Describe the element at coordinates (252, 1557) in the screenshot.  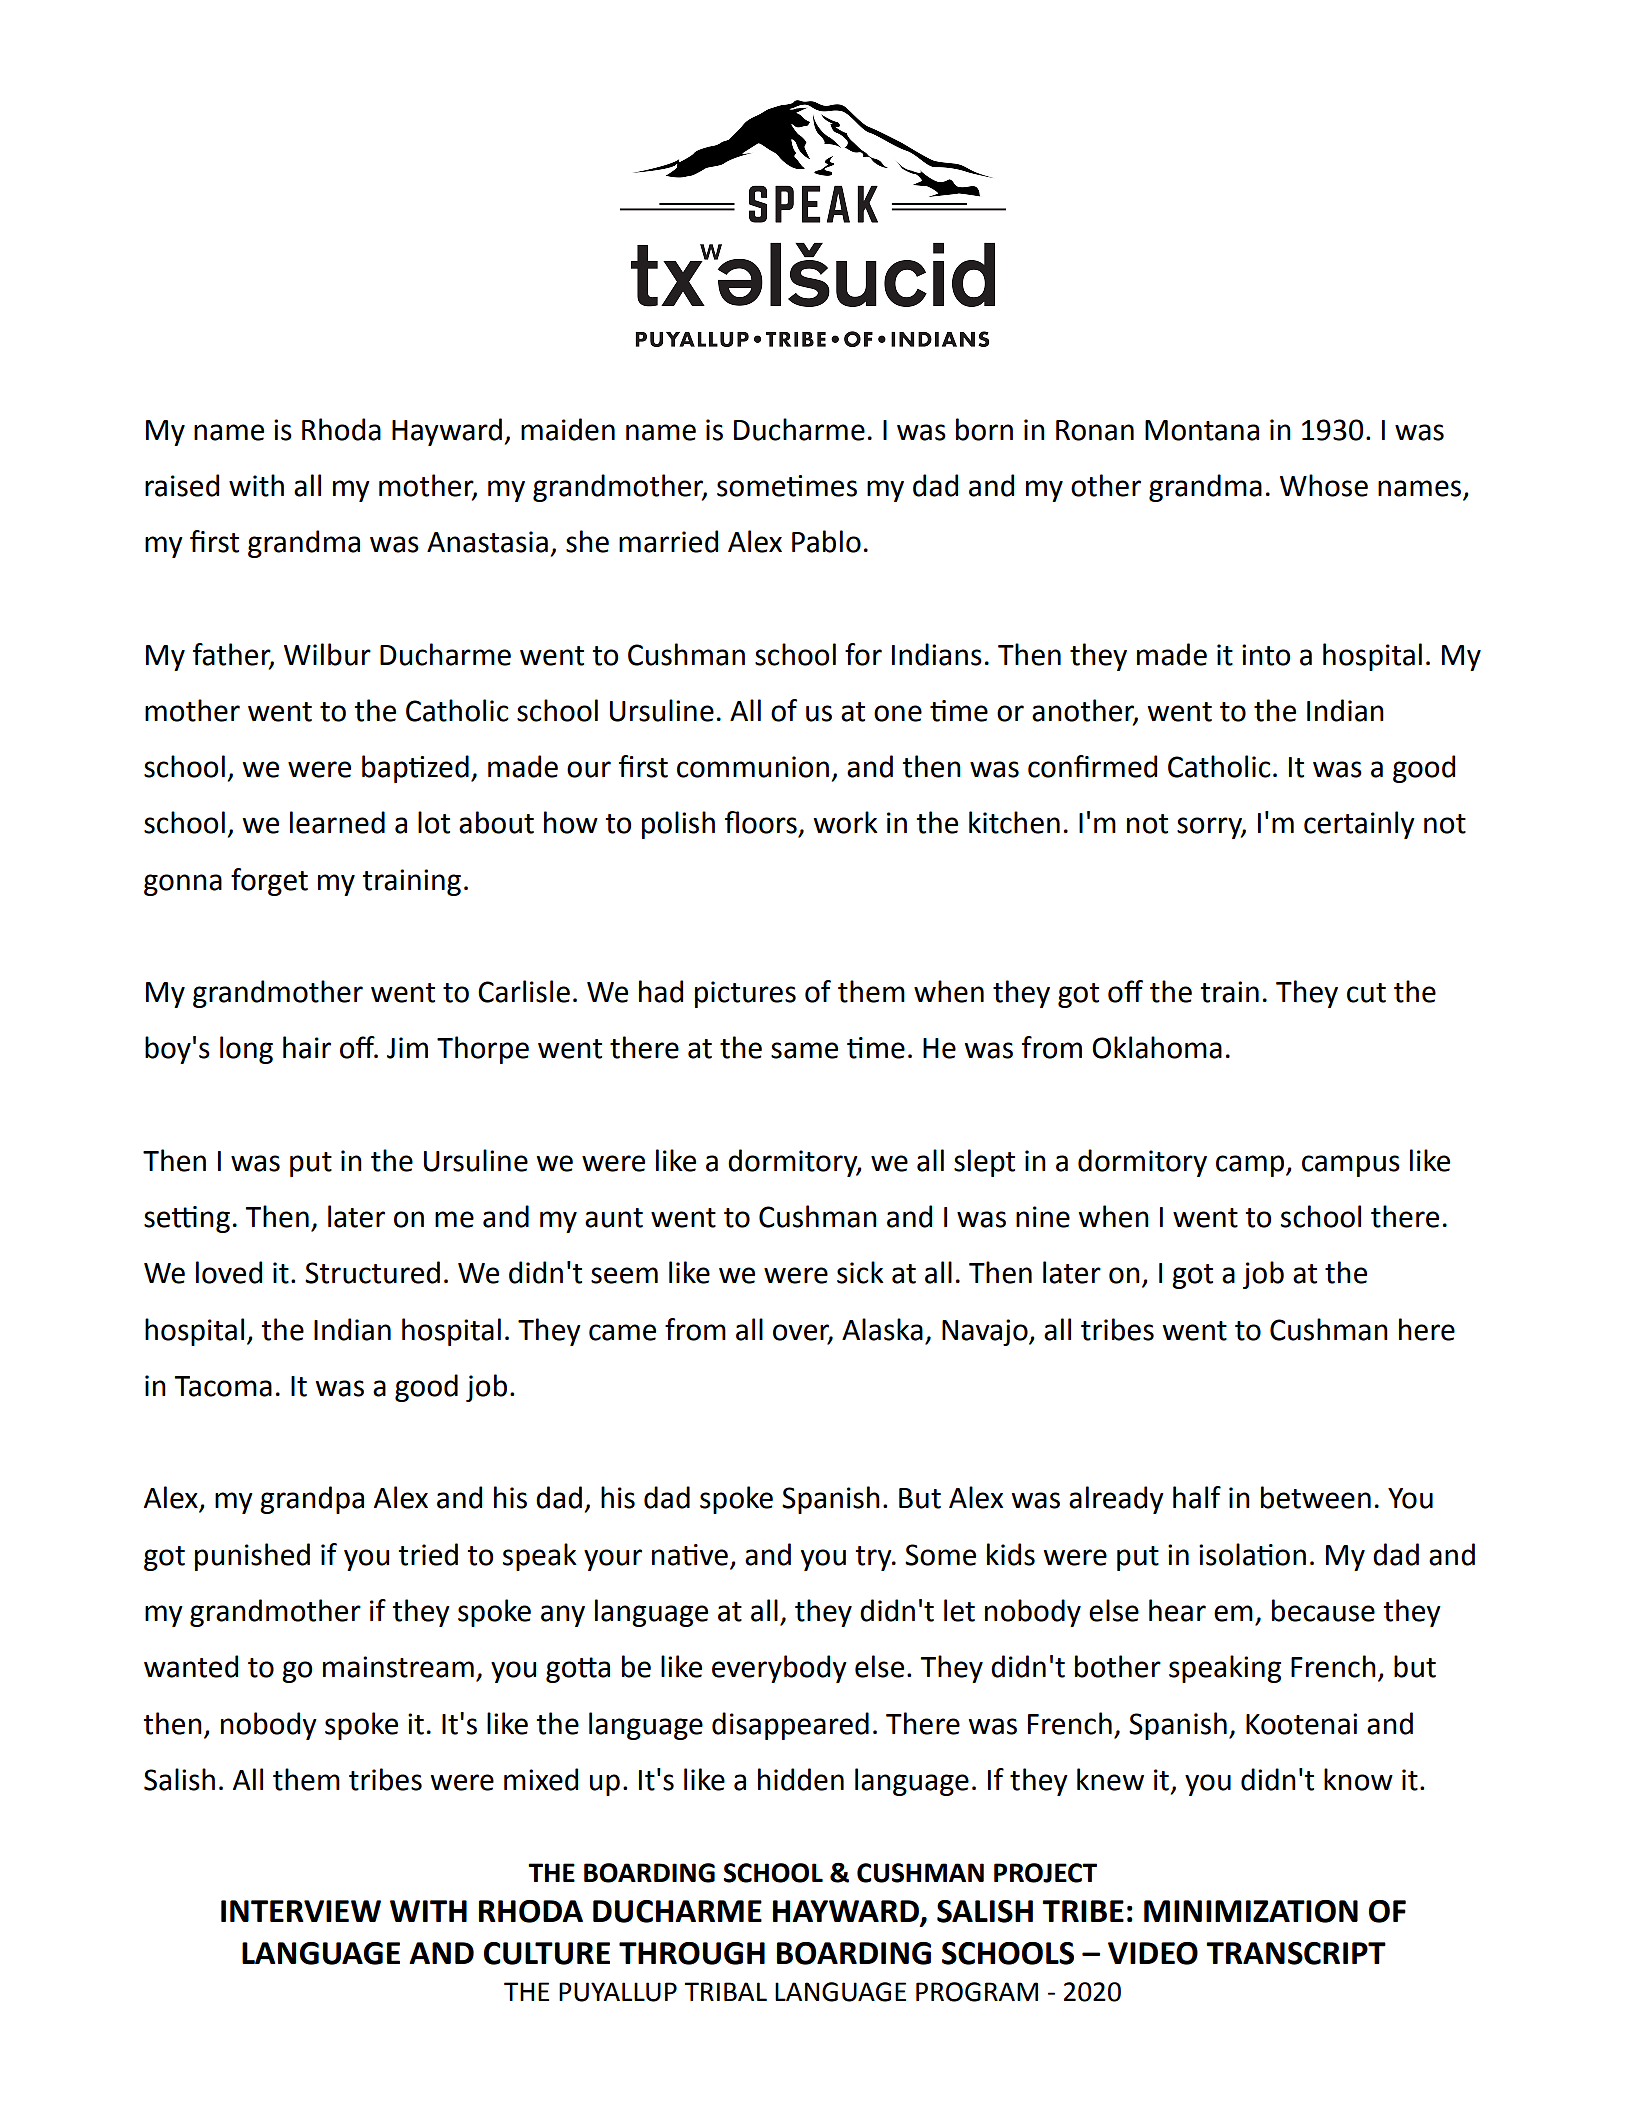
I see `punished` at that location.
